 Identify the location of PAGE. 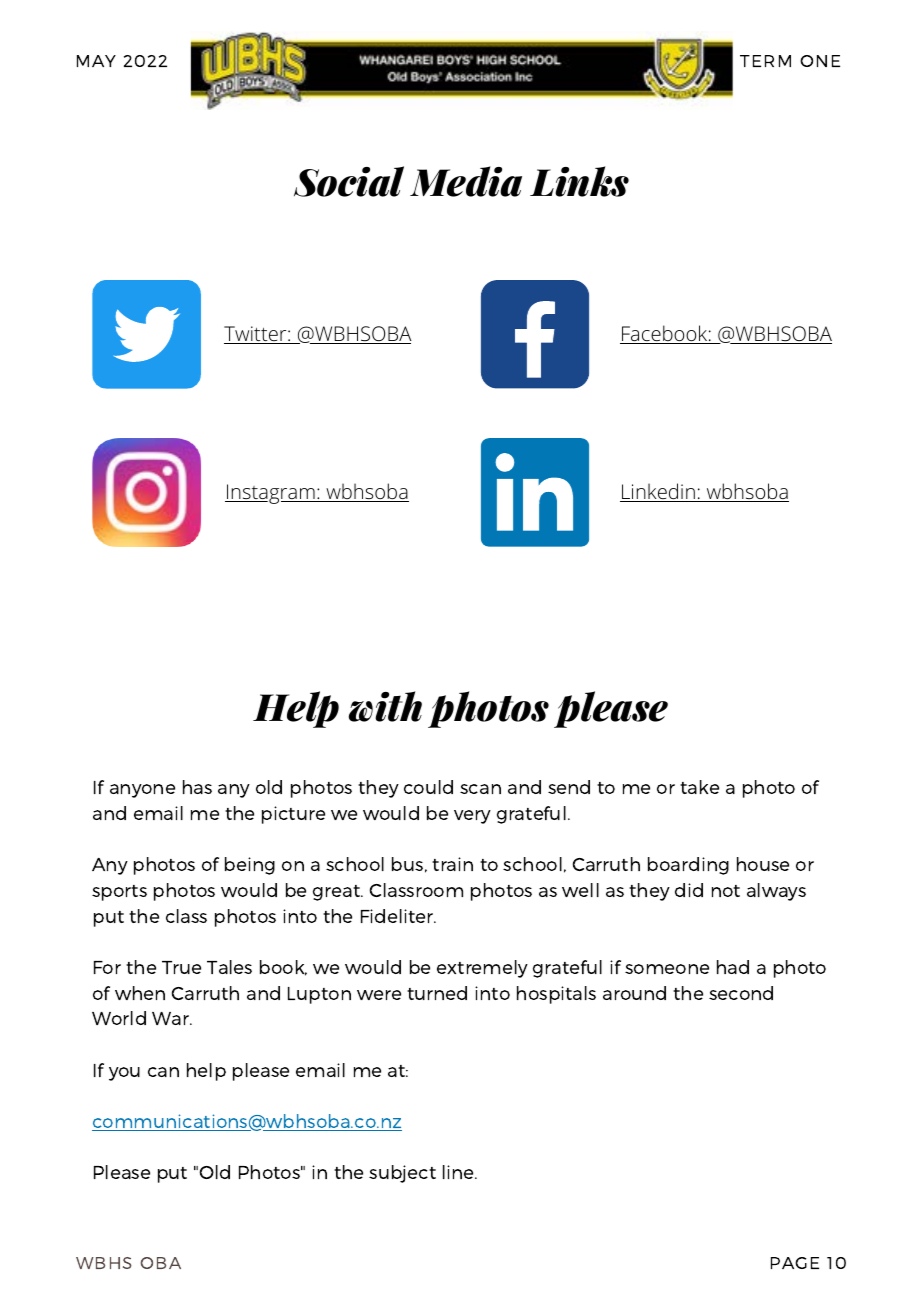
(795, 1263).
